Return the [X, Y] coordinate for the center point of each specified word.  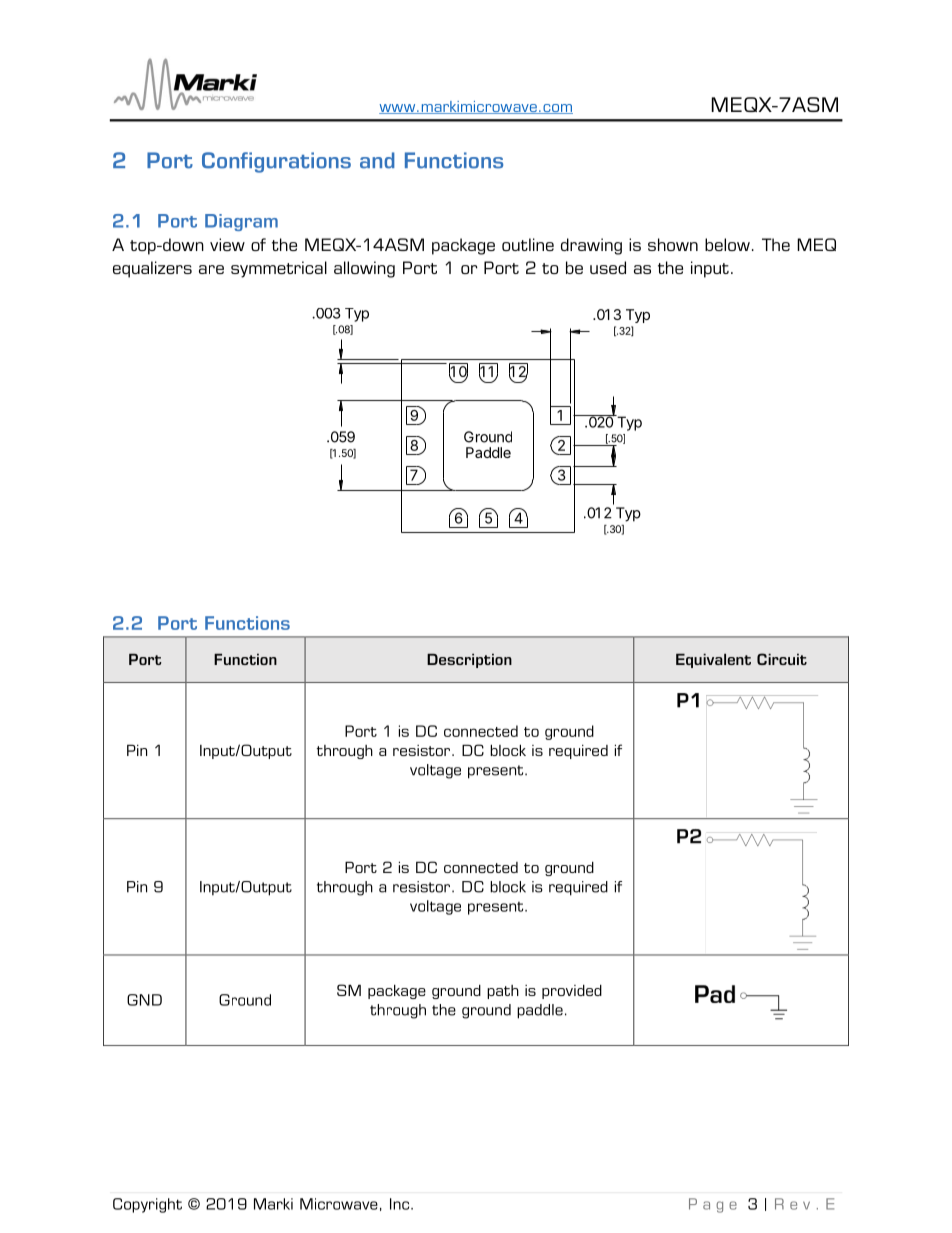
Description [469, 661]
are [211, 269]
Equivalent [713, 661]
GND [144, 1000]
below [727, 244]
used [608, 267]
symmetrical [279, 269]
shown [673, 244]
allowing [364, 269]
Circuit [782, 659]
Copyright [147, 1205]
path [503, 992]
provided [572, 992]
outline [528, 244]
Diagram [241, 222]
